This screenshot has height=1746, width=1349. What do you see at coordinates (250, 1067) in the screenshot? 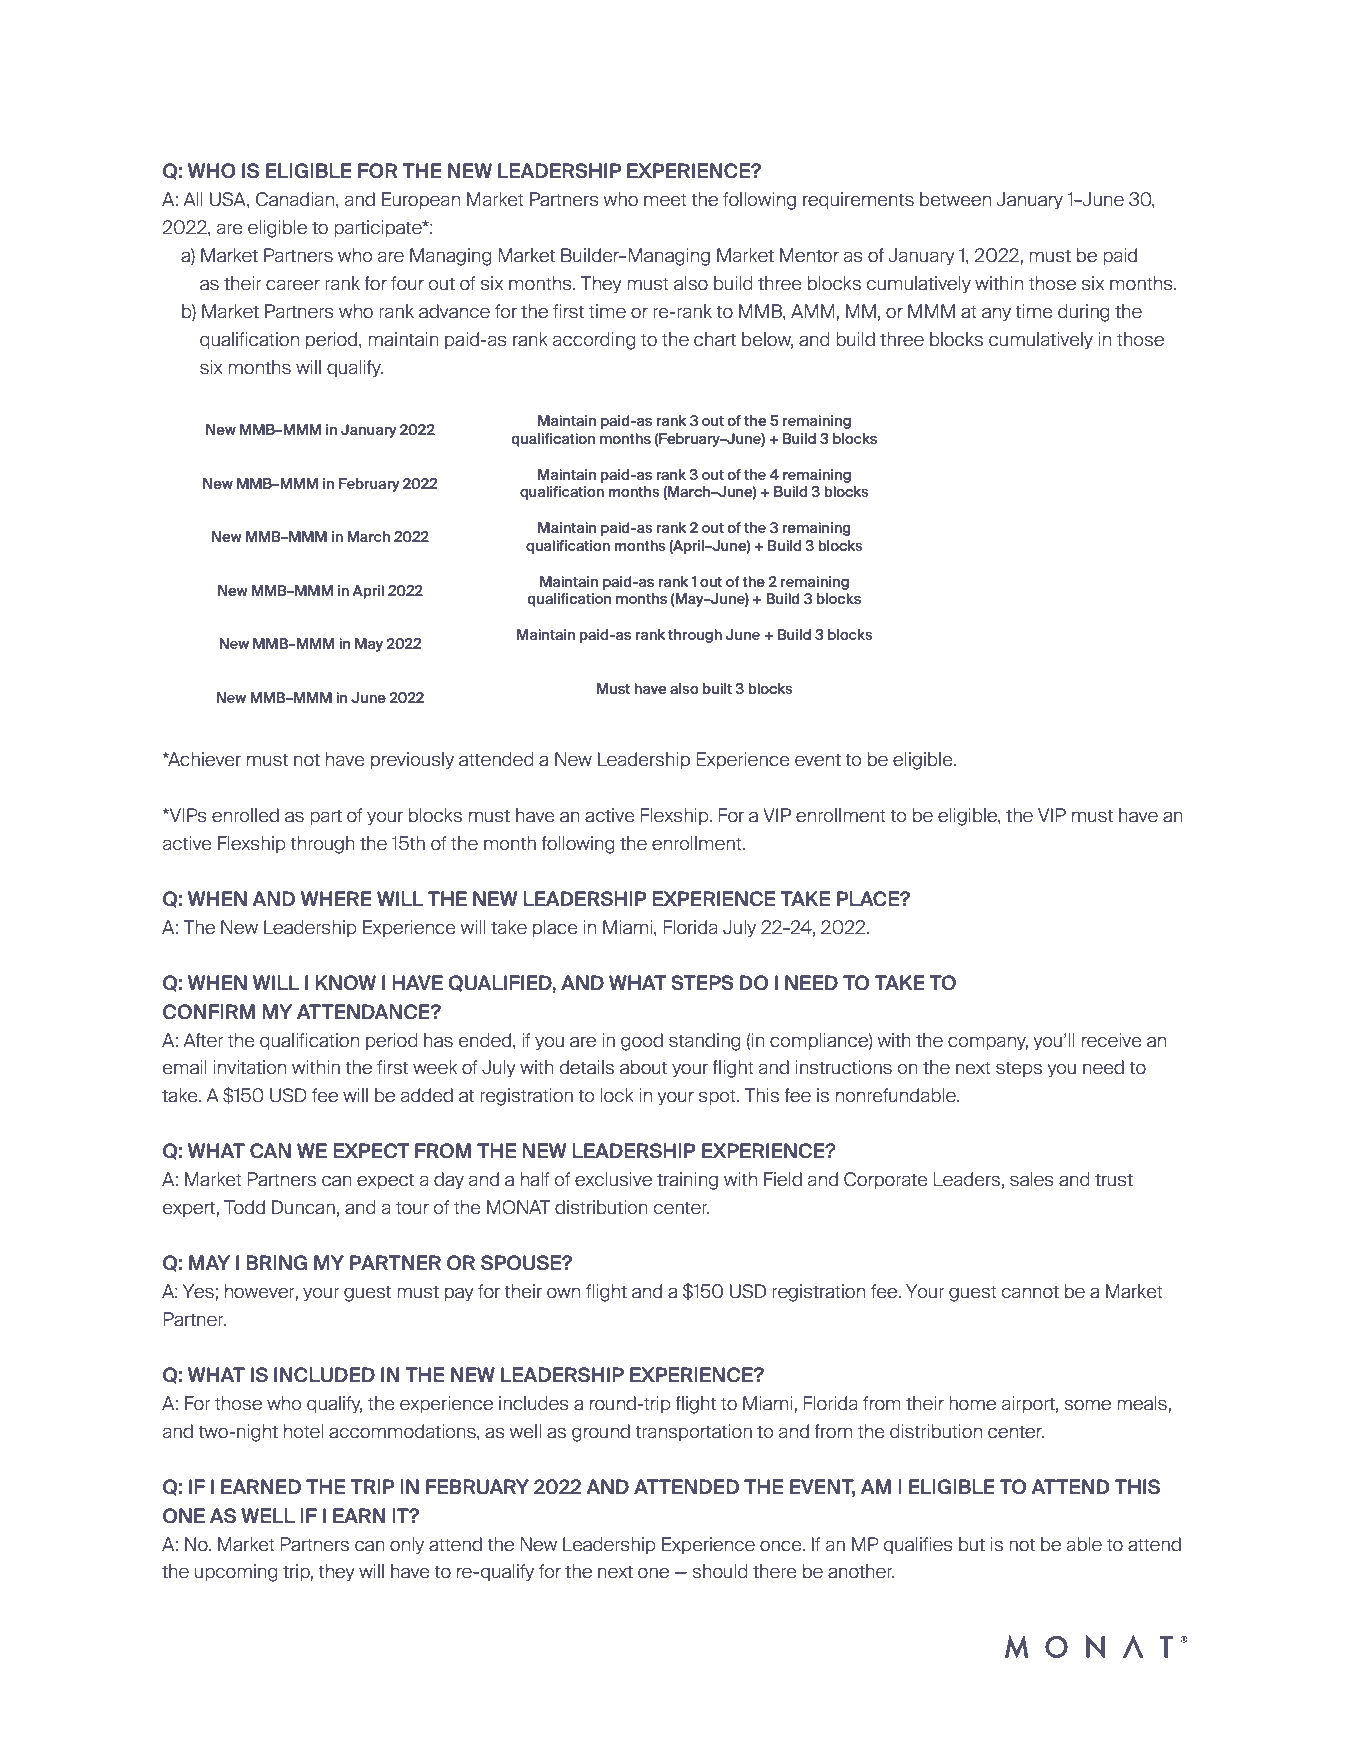
I see `invitation` at bounding box center [250, 1067].
